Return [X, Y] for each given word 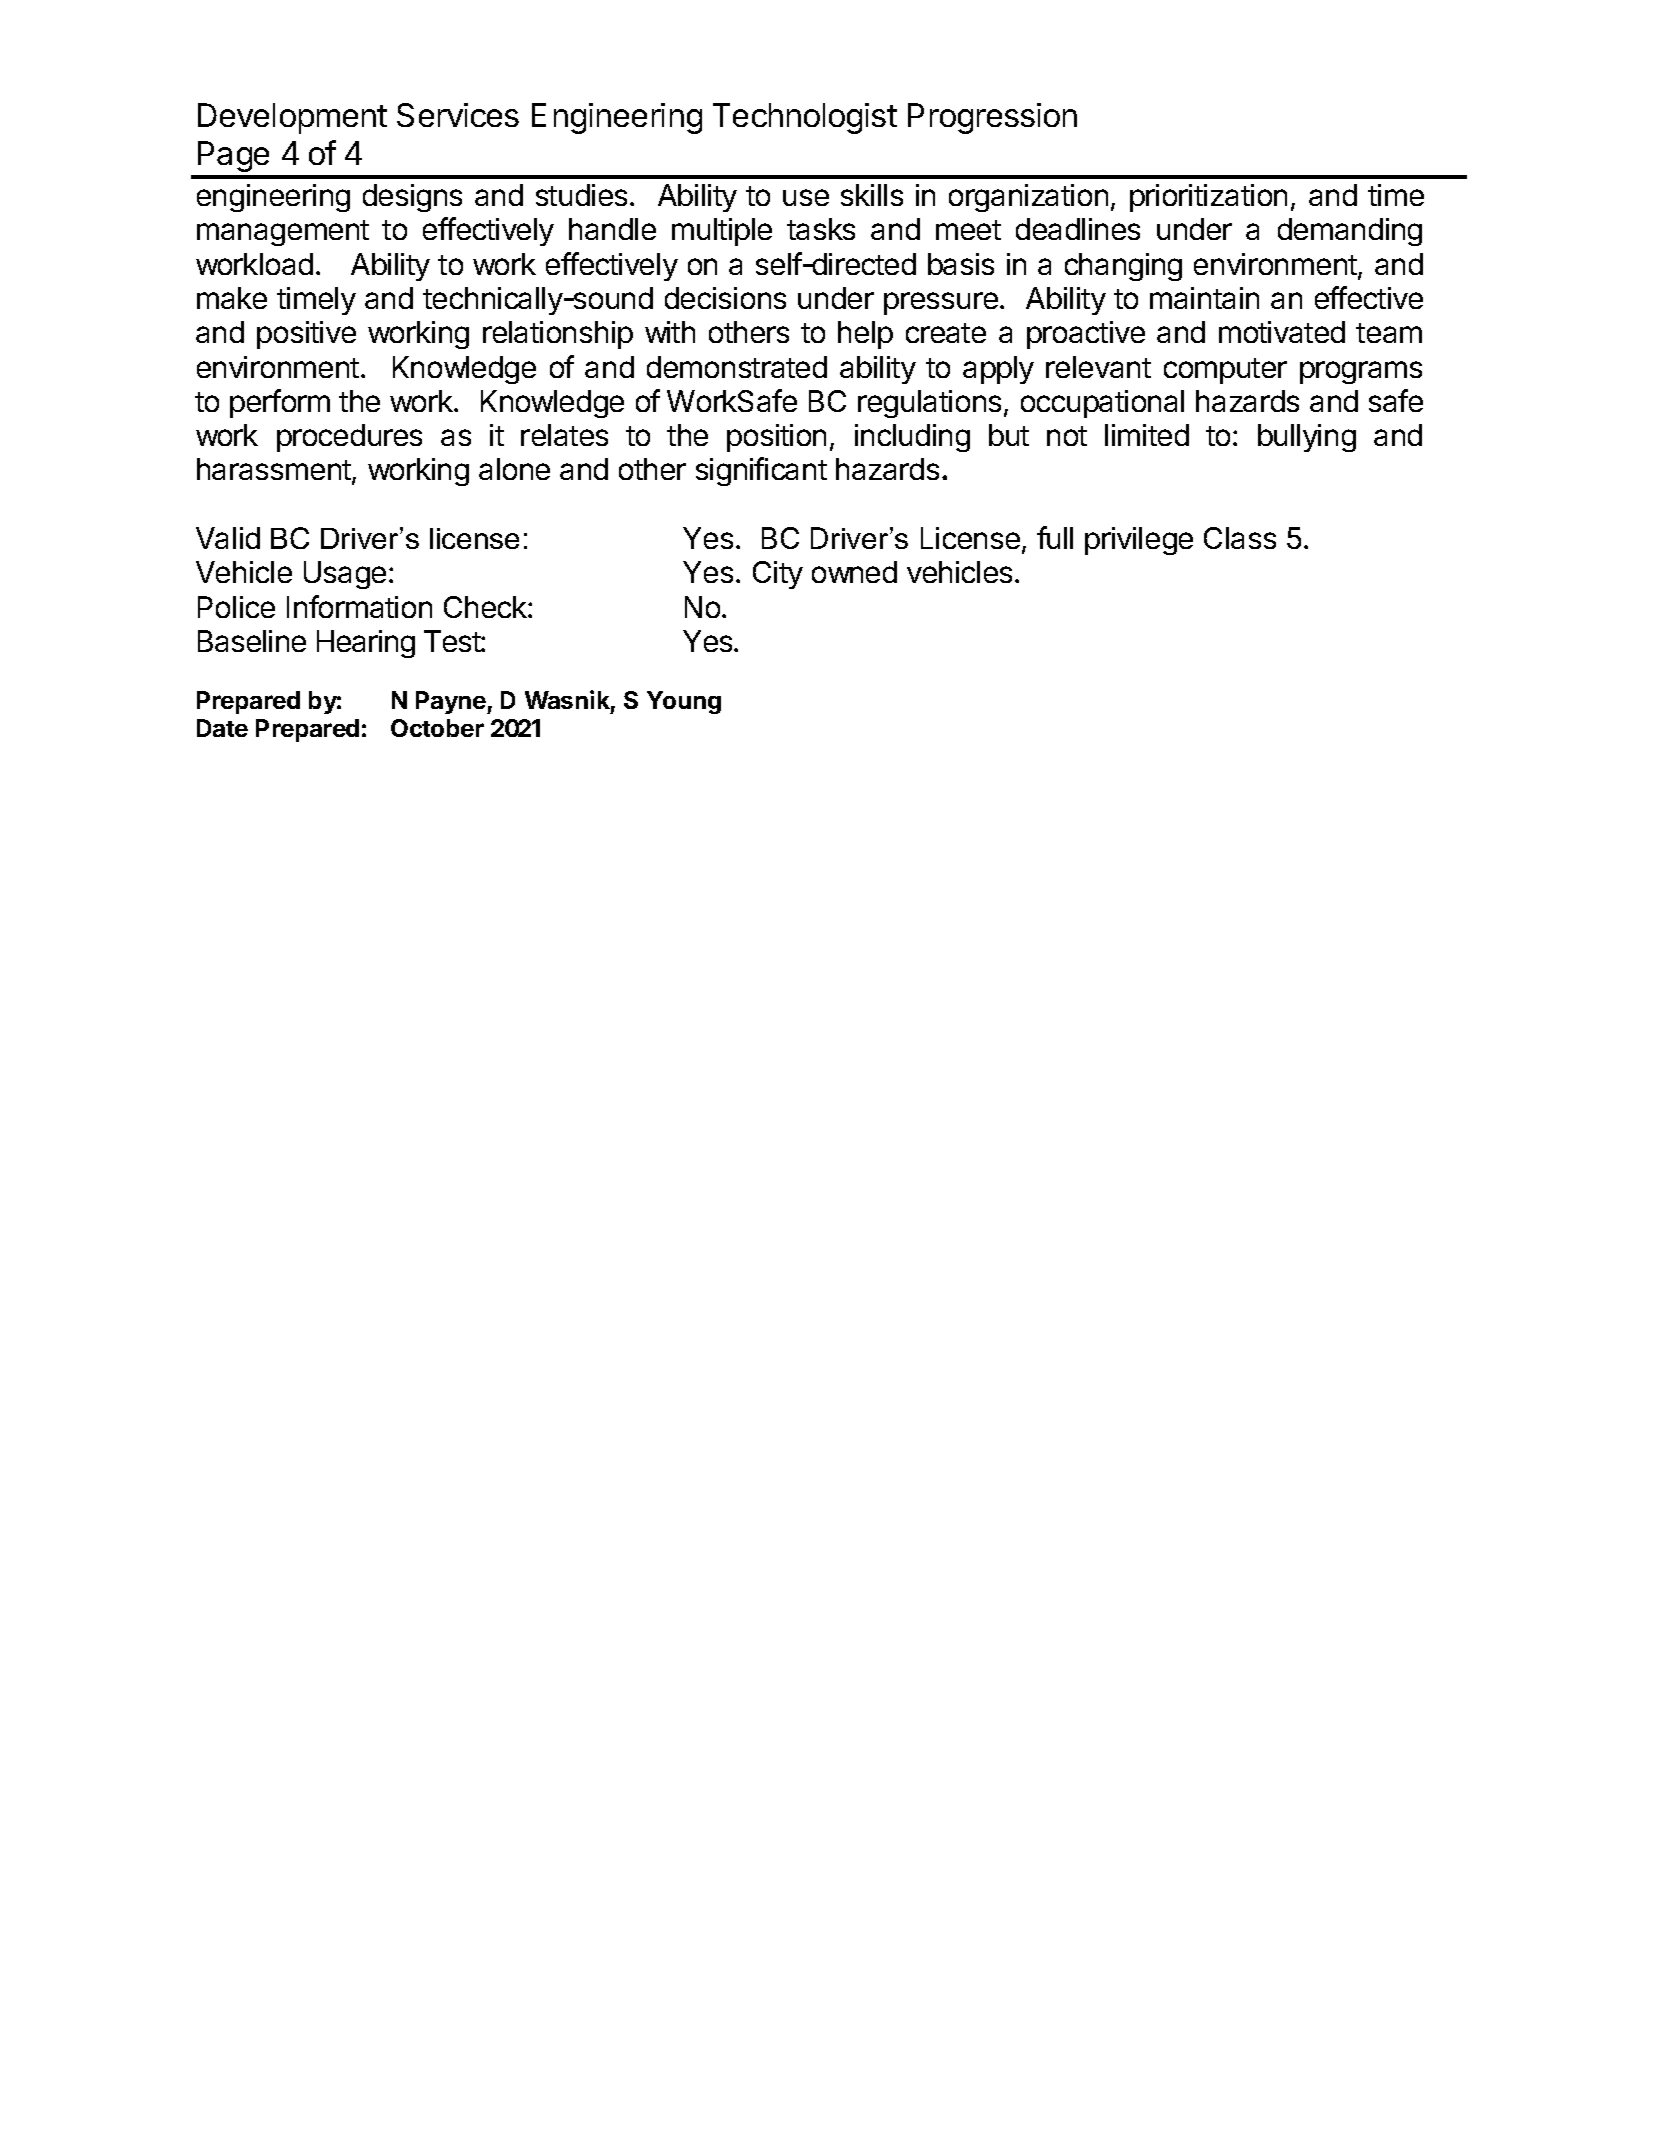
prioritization [1208, 198]
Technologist [805, 118]
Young [684, 702]
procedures [349, 438]
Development [292, 118]
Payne [452, 702]
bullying [1307, 438]
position [776, 438]
